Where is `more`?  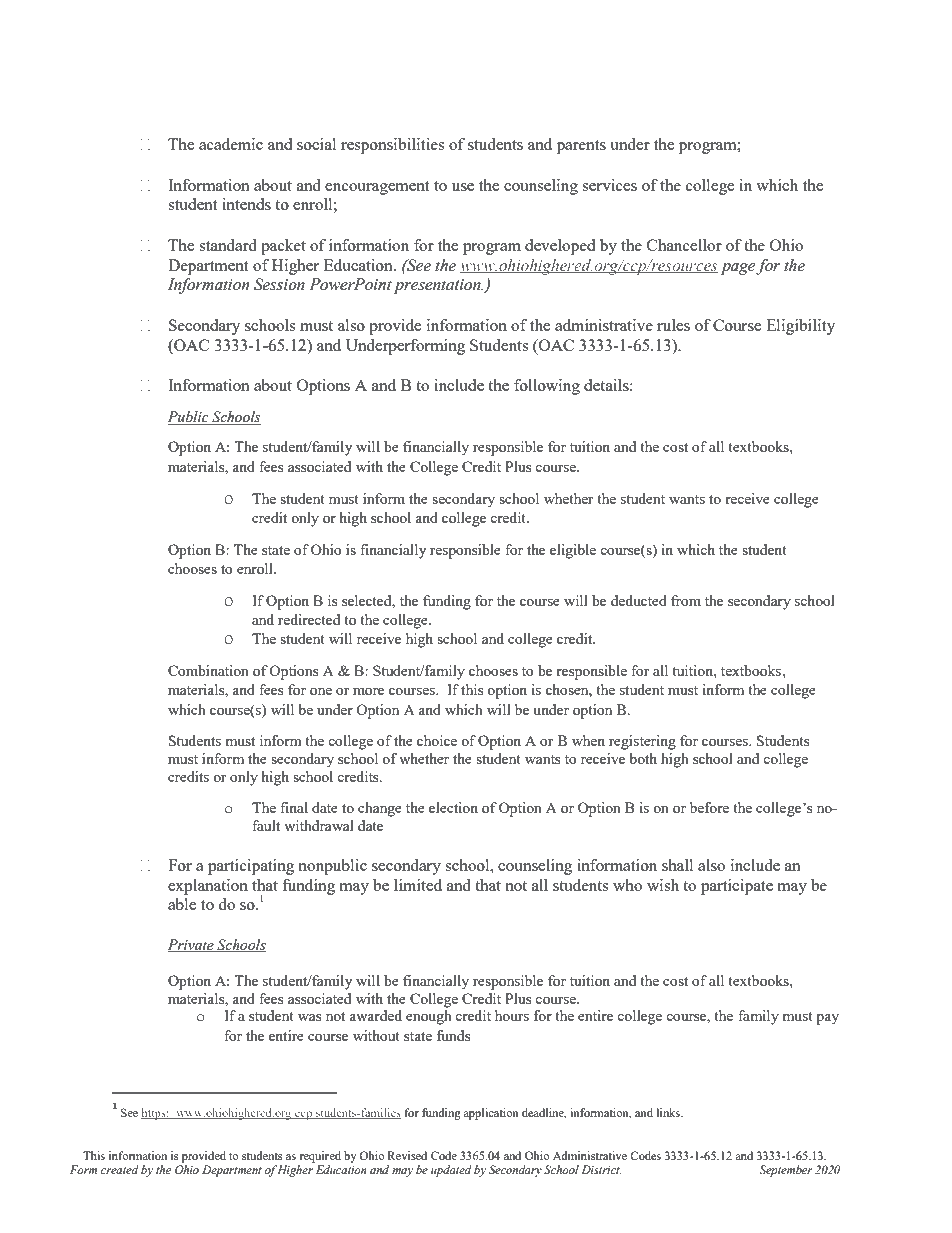
more is located at coordinates (368, 691).
